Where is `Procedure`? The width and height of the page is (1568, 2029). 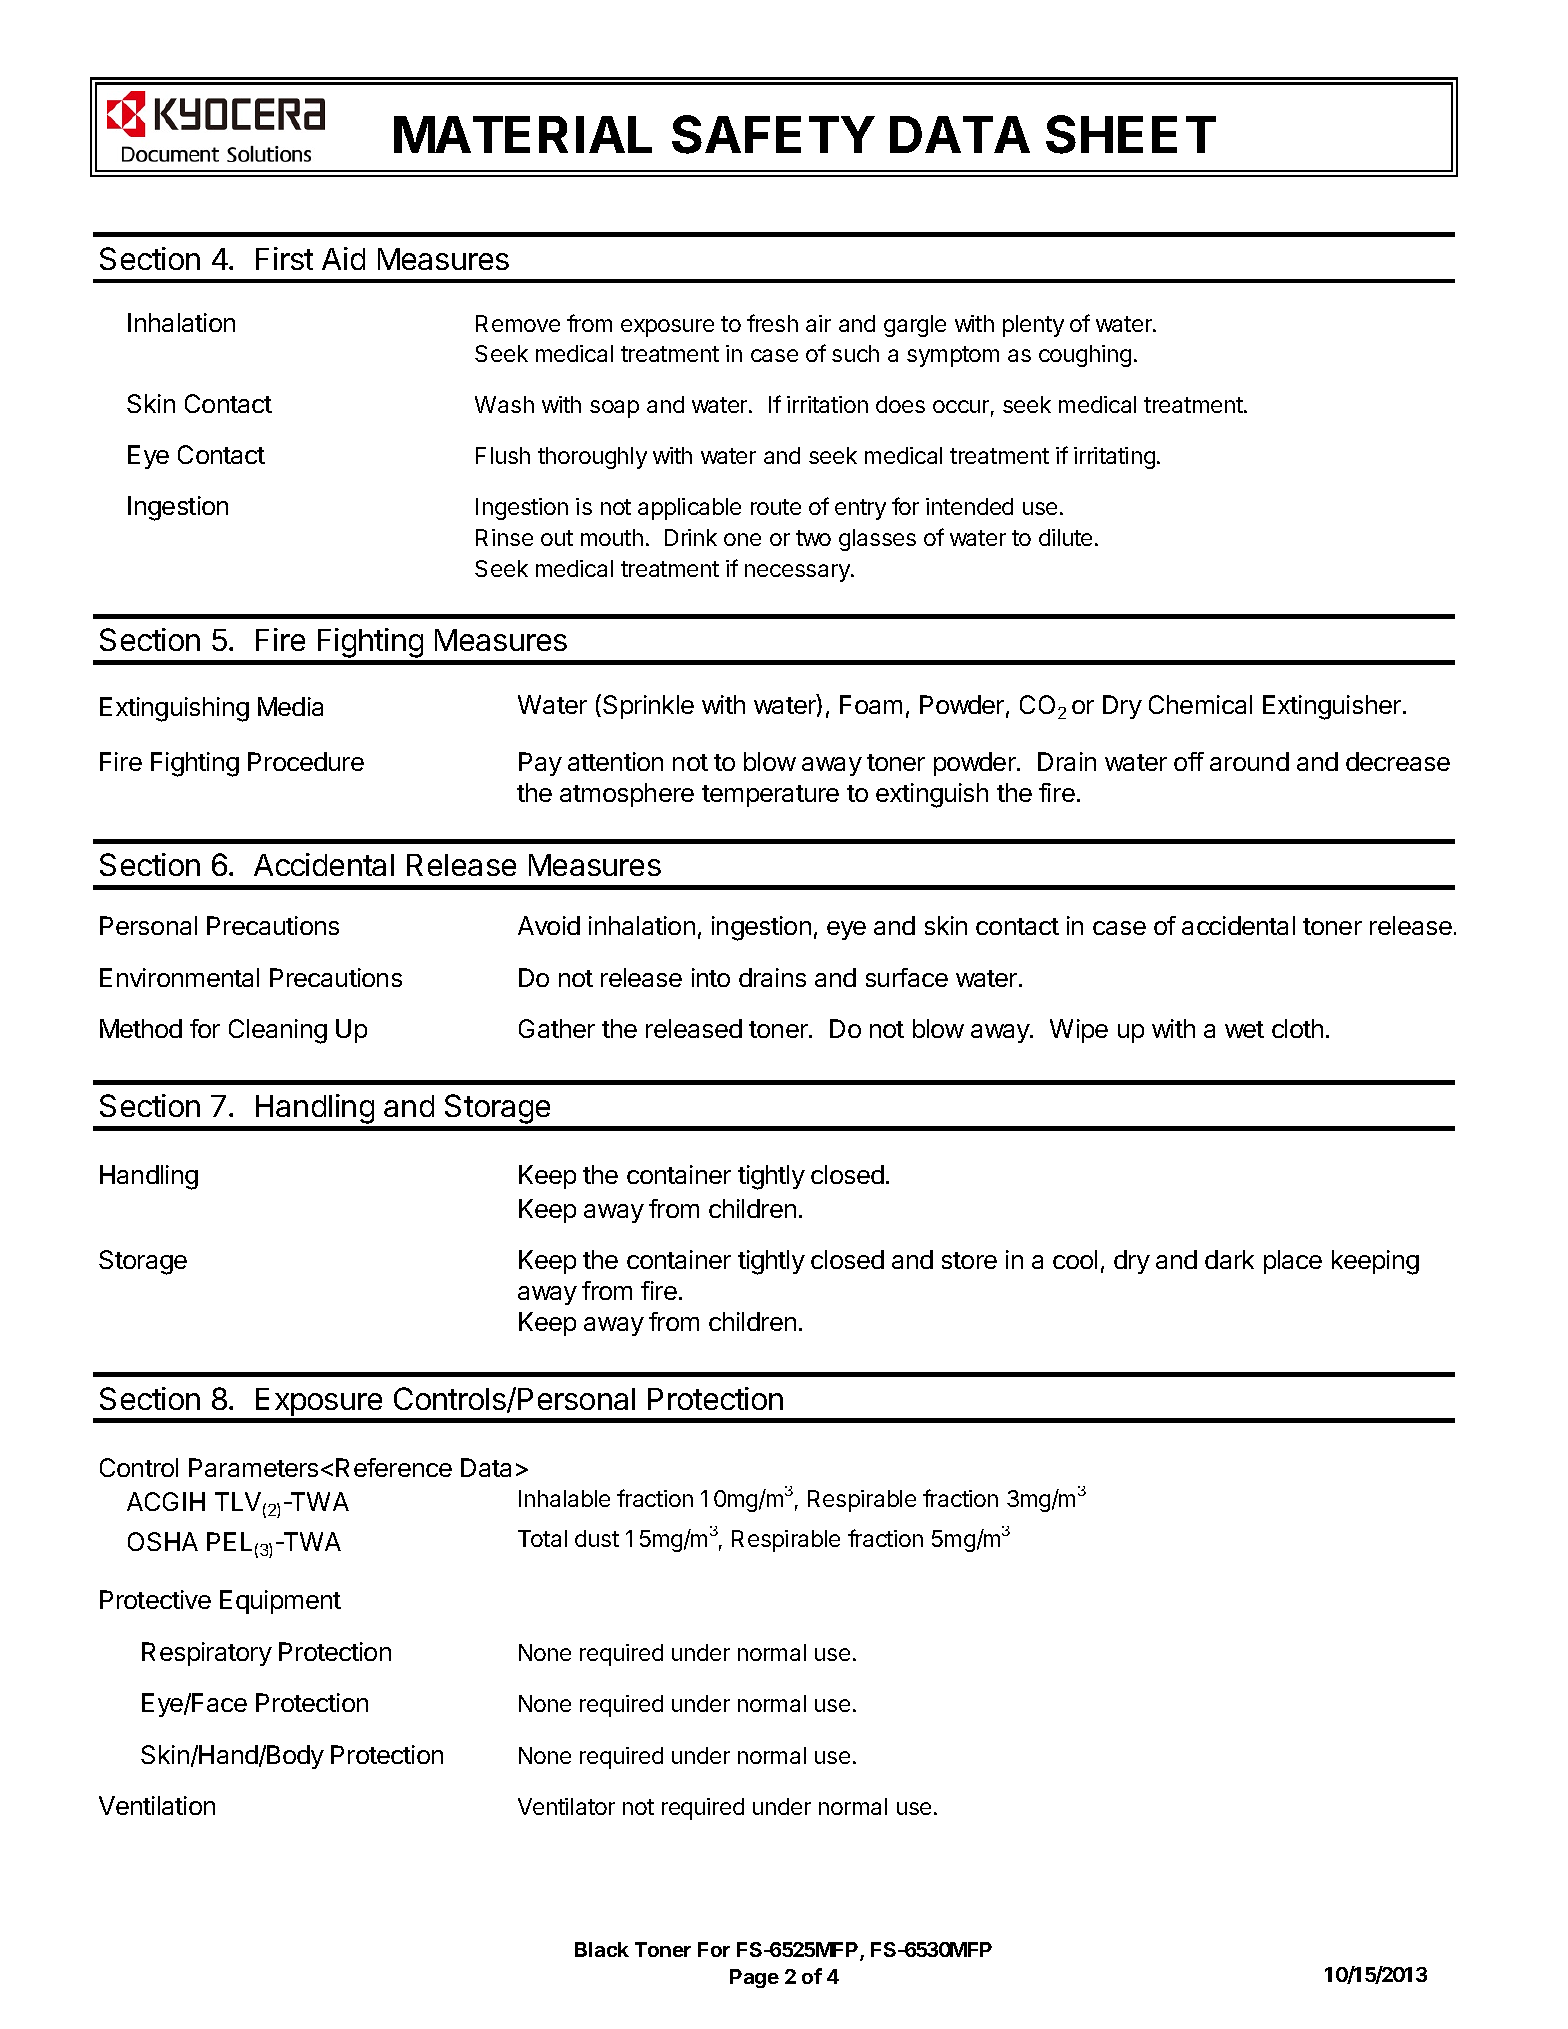 Procedure is located at coordinates (306, 761).
